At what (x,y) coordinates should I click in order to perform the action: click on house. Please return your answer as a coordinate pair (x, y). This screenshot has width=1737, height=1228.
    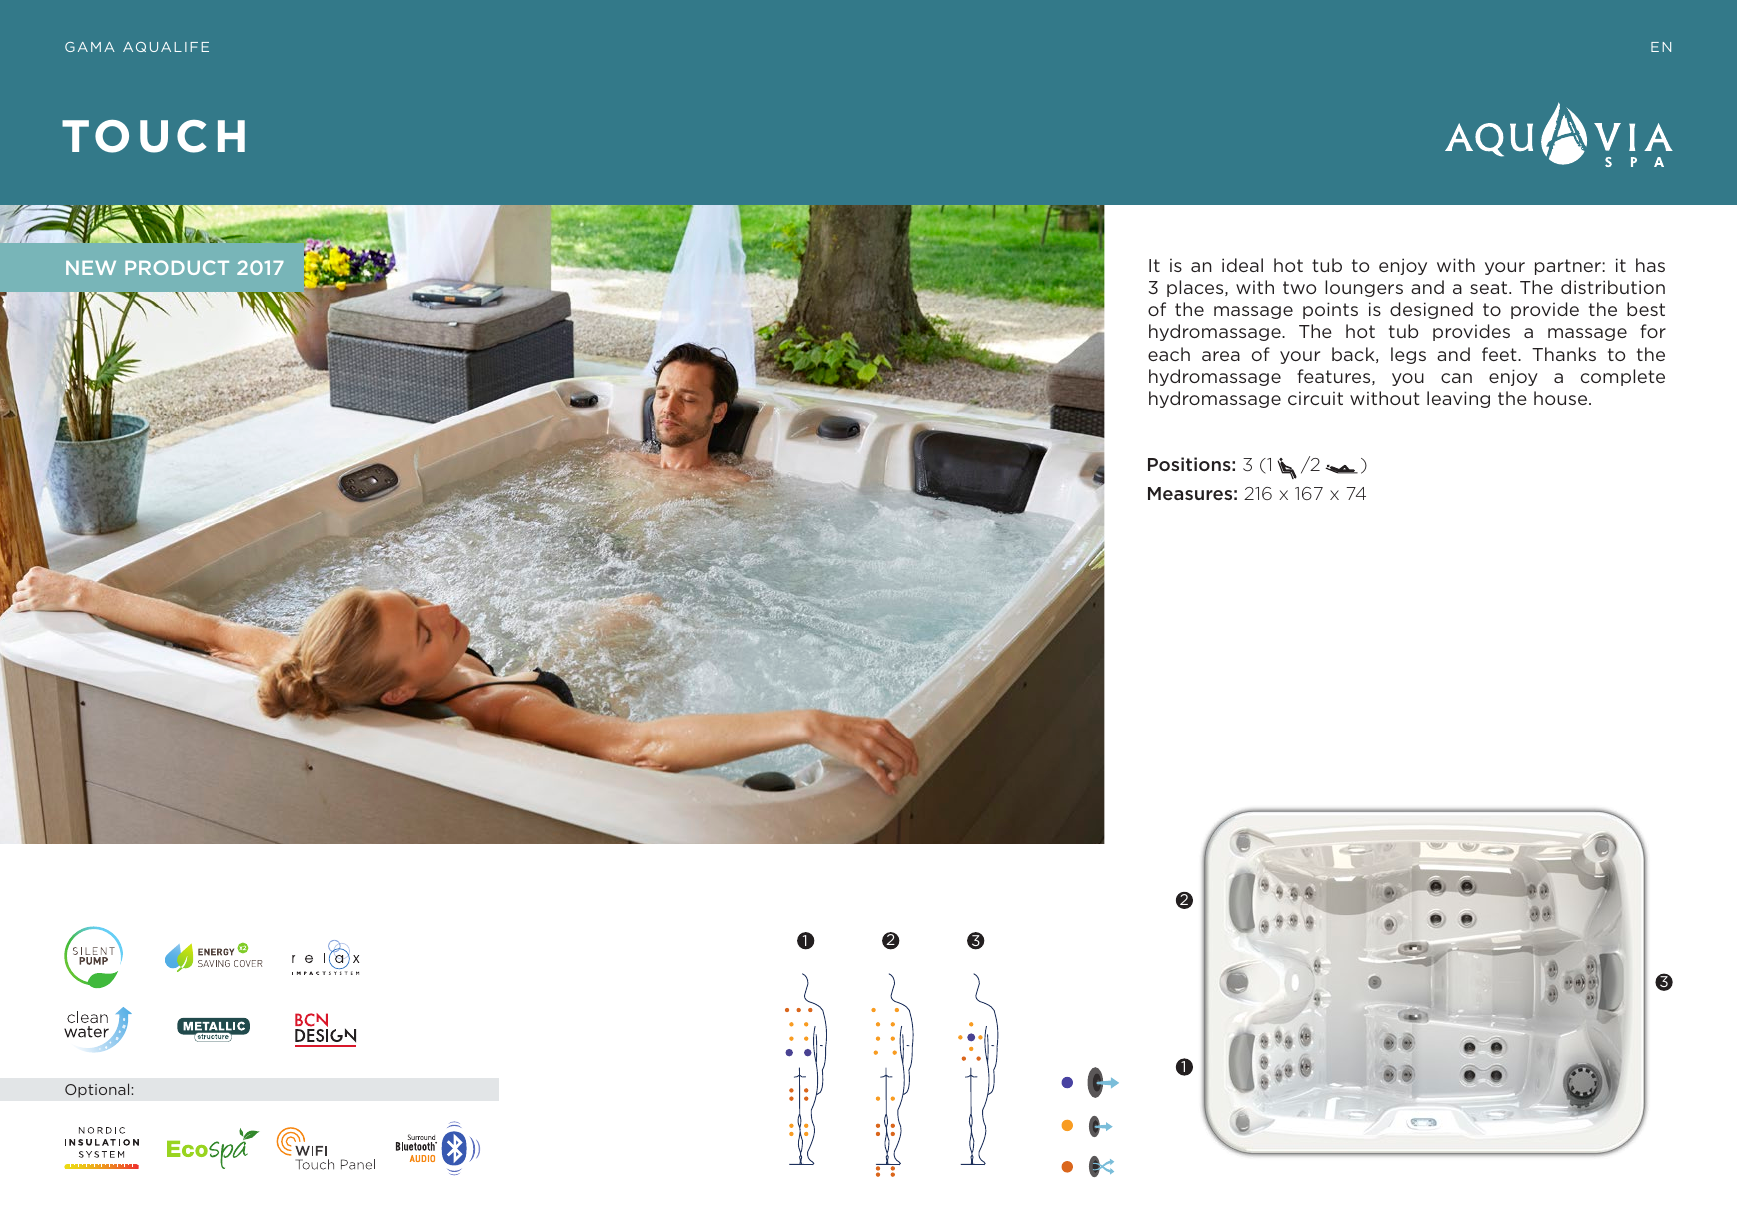
    Looking at the image, I should click on (1562, 398).
